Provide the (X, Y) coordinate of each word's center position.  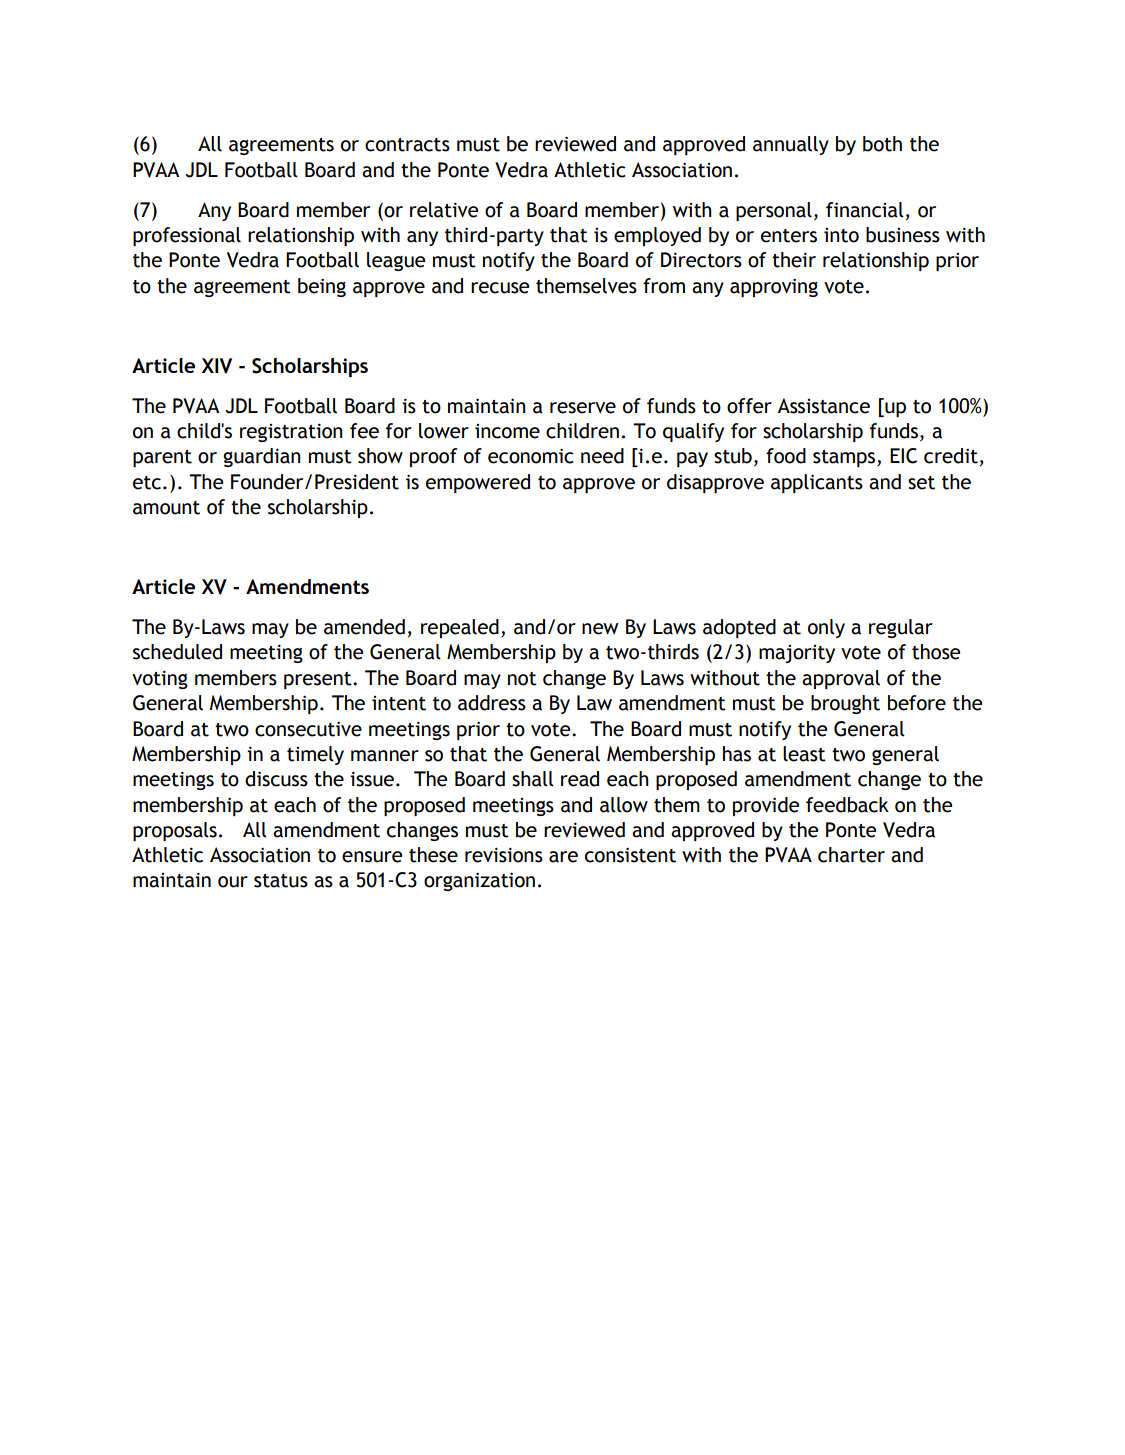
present (319, 680)
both (882, 144)
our (233, 882)
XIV (217, 366)
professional (187, 236)
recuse (500, 288)
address (492, 703)
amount (166, 508)
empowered (478, 483)
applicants (817, 483)
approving (774, 287)
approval (841, 679)
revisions (504, 855)
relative (444, 210)
